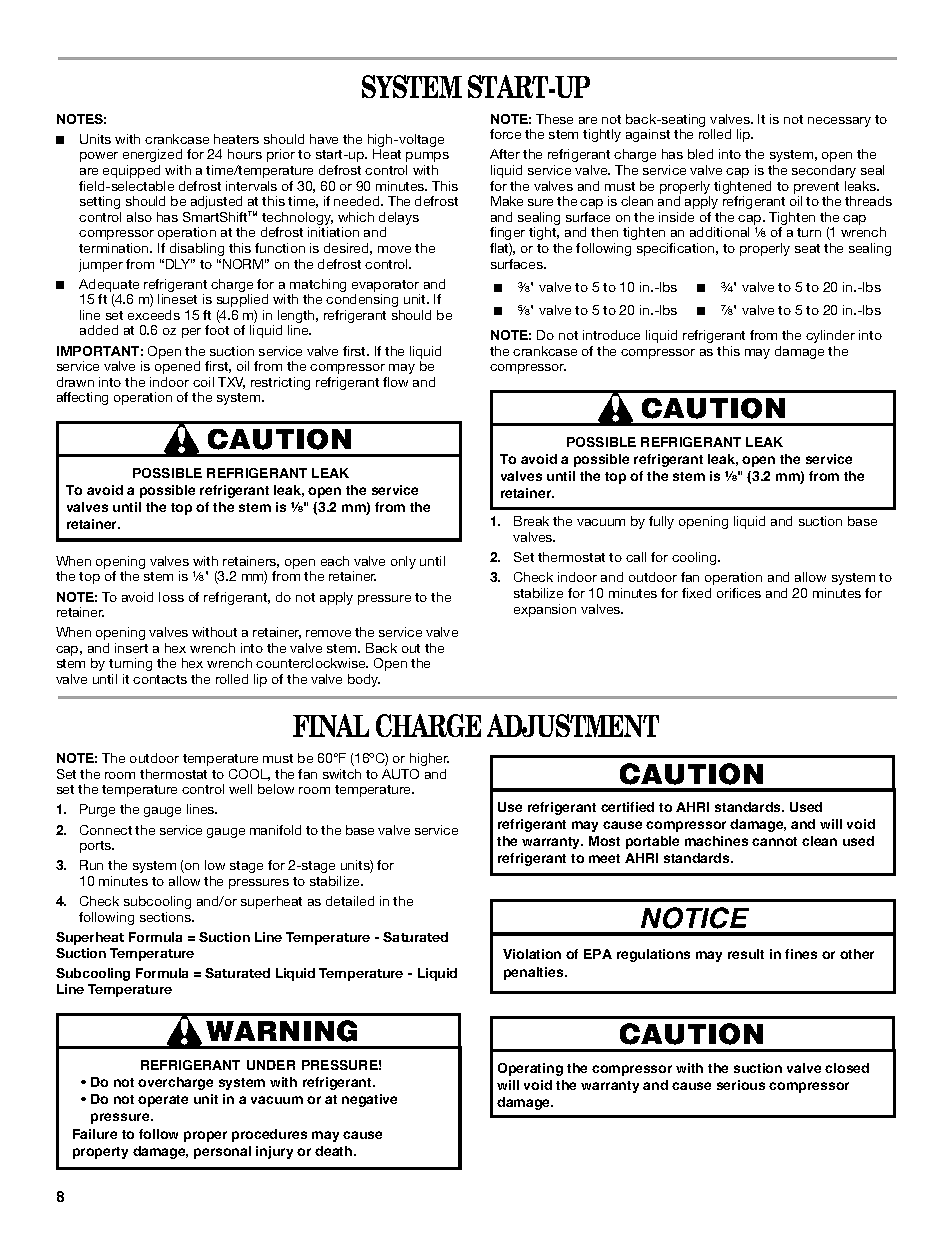 The height and width of the screenshot is (1233, 952). I want to click on secondary, so click(824, 171).
